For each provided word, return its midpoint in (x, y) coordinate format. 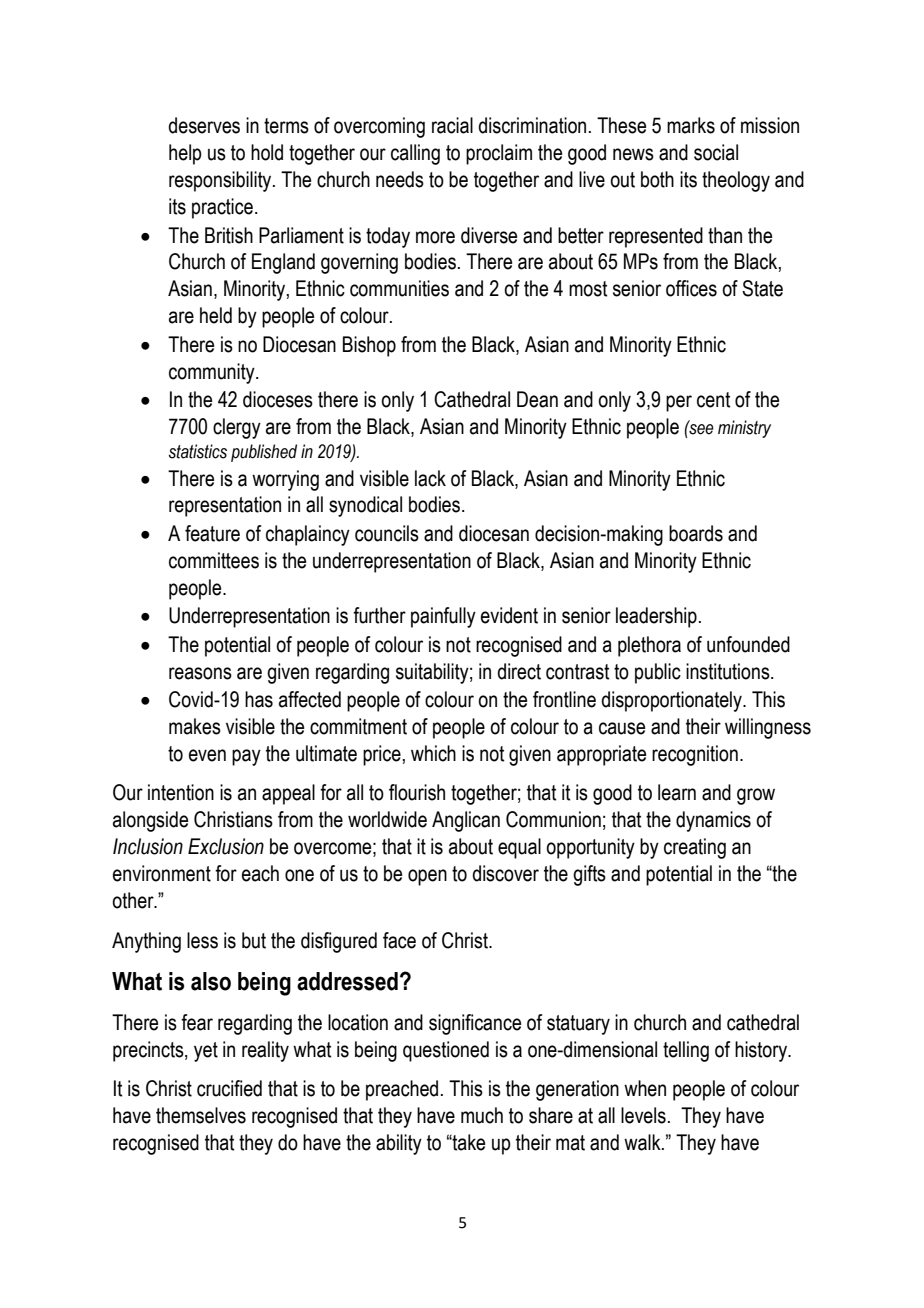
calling (415, 154)
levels (643, 1115)
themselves (201, 1115)
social (716, 152)
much (482, 1115)
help (185, 154)
